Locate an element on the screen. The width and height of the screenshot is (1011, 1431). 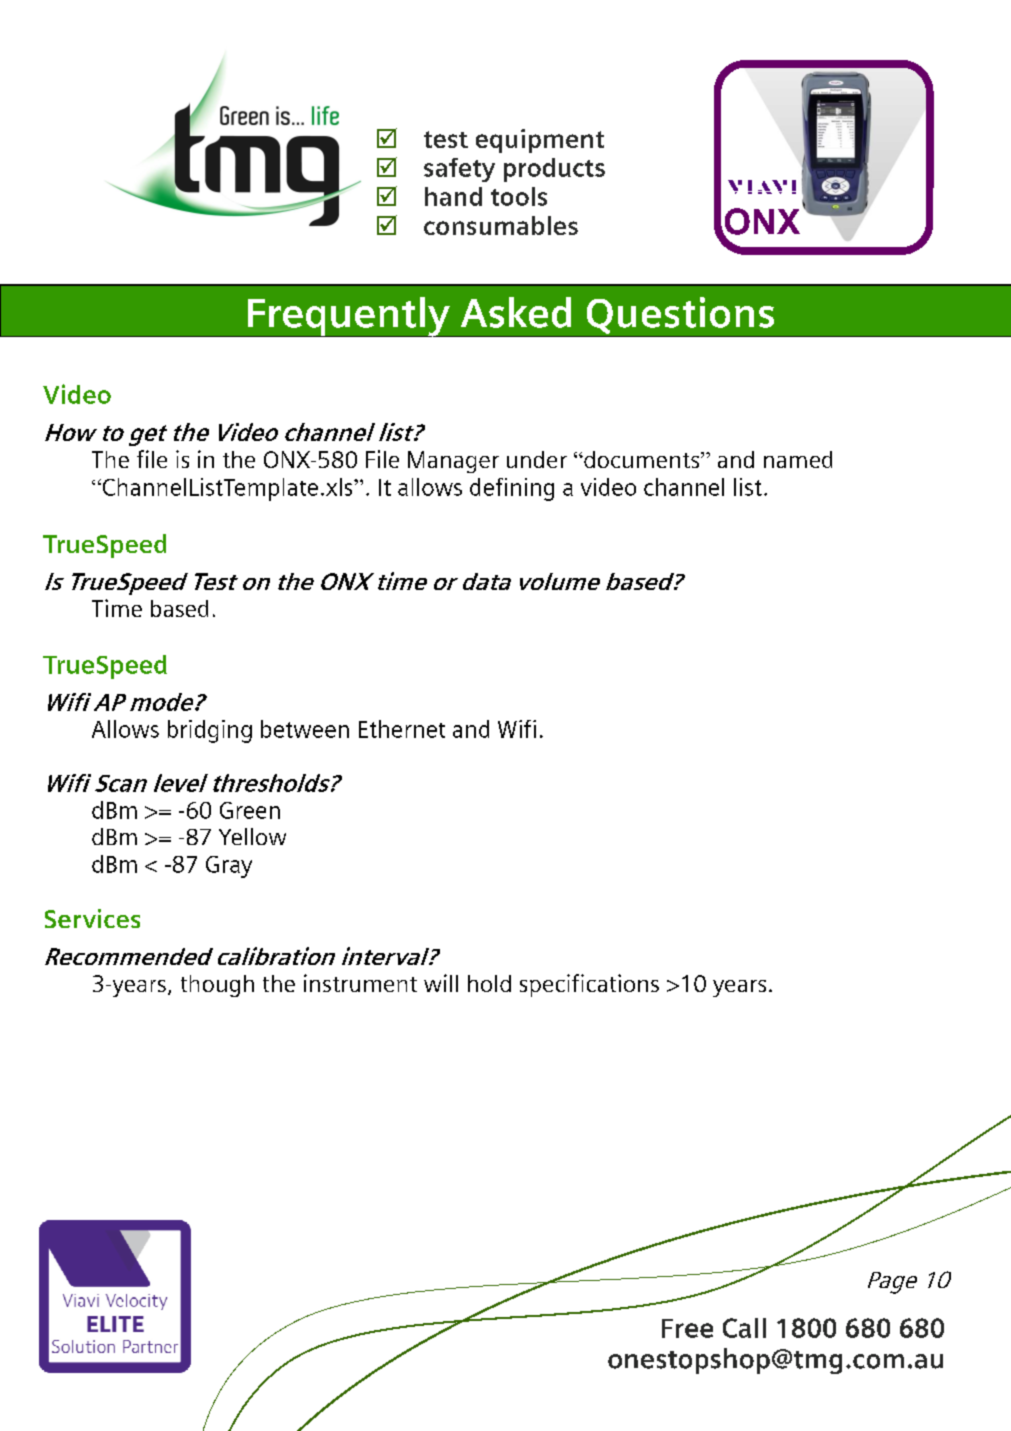
hand is located at coordinates (453, 196).
